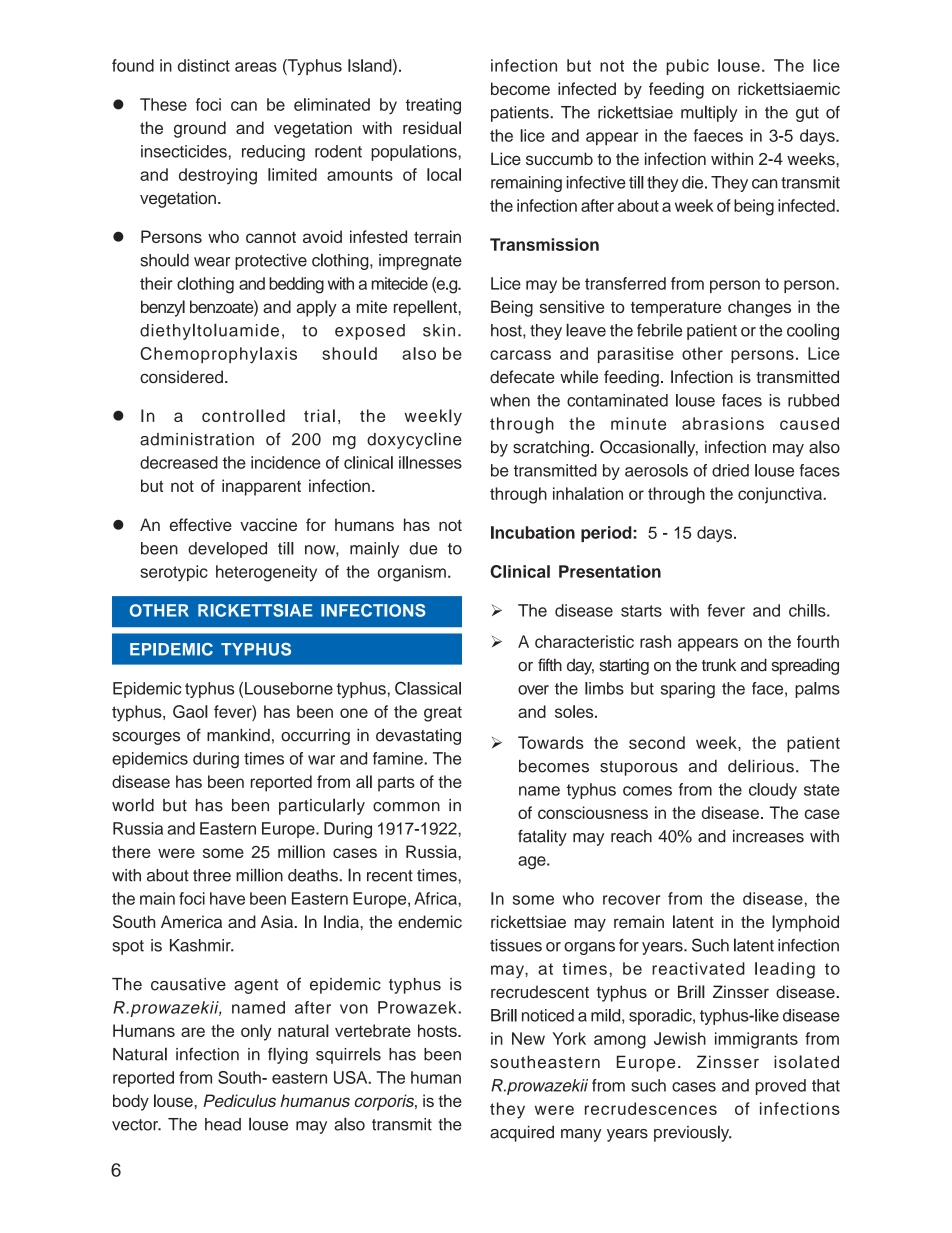 Image resolution: width=952 pixels, height=1233 pixels. What do you see at coordinates (412, 573) in the screenshot?
I see `organism` at bounding box center [412, 573].
